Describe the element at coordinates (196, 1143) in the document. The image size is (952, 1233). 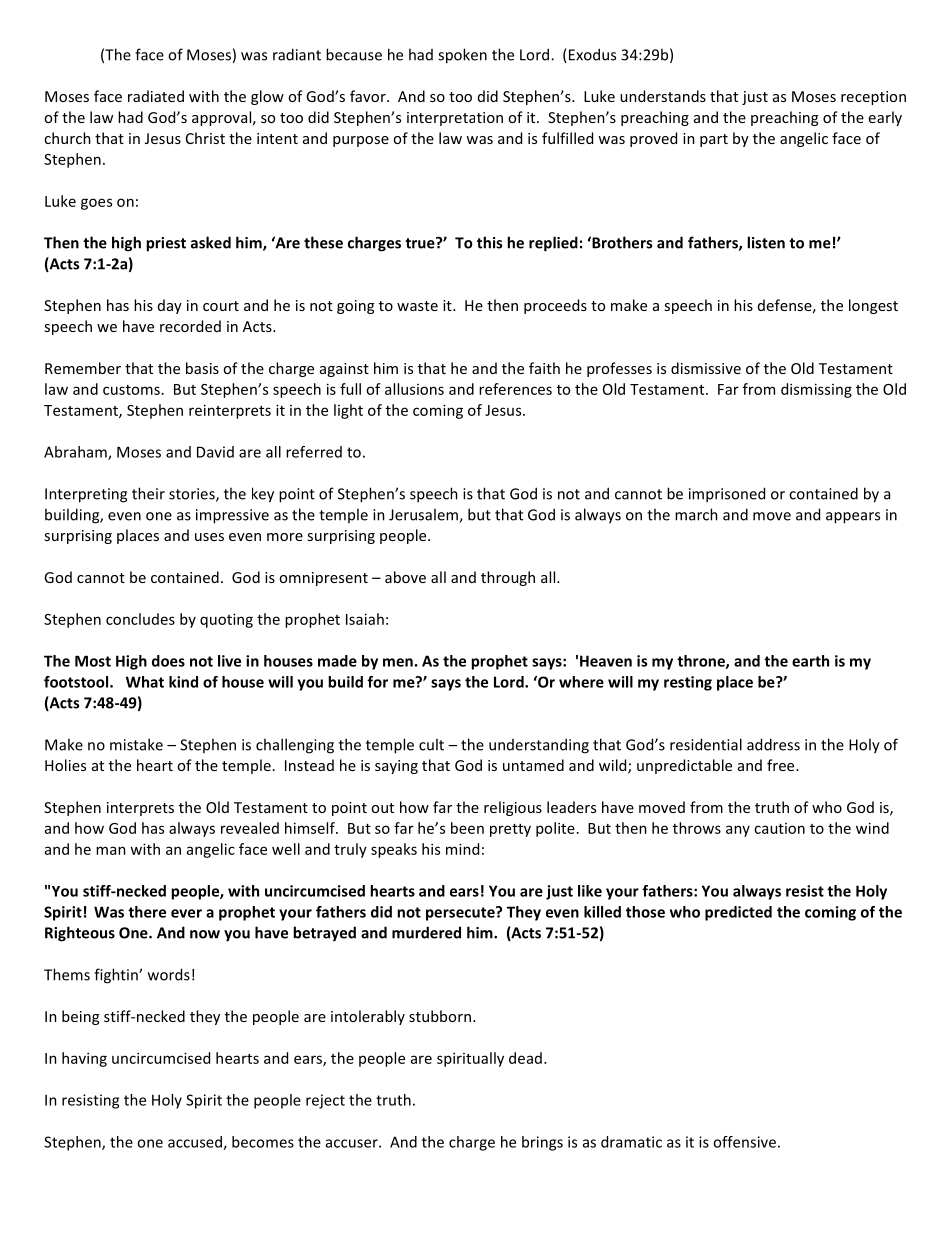
I see `accused` at that location.
